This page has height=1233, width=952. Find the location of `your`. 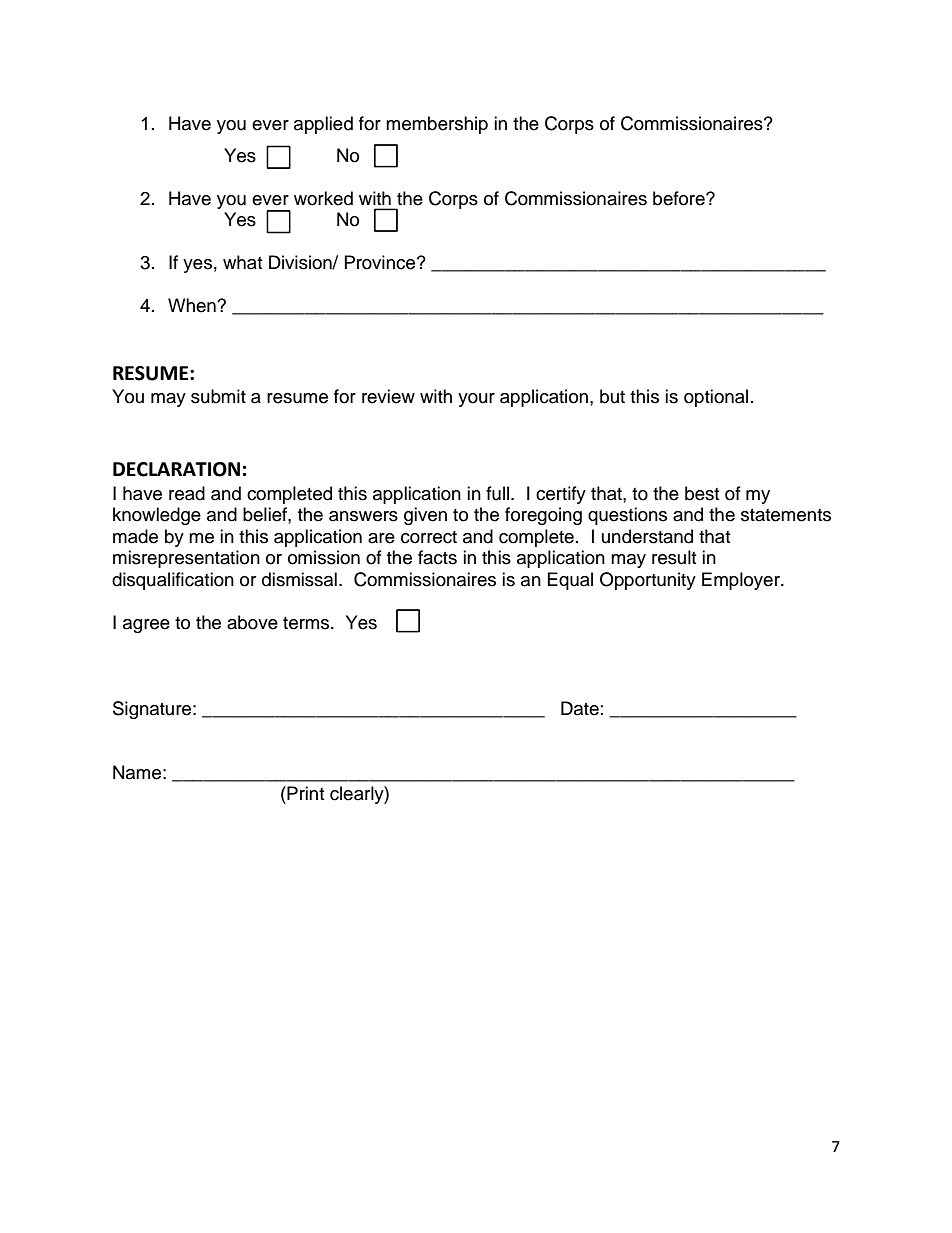

your is located at coordinates (476, 400).
